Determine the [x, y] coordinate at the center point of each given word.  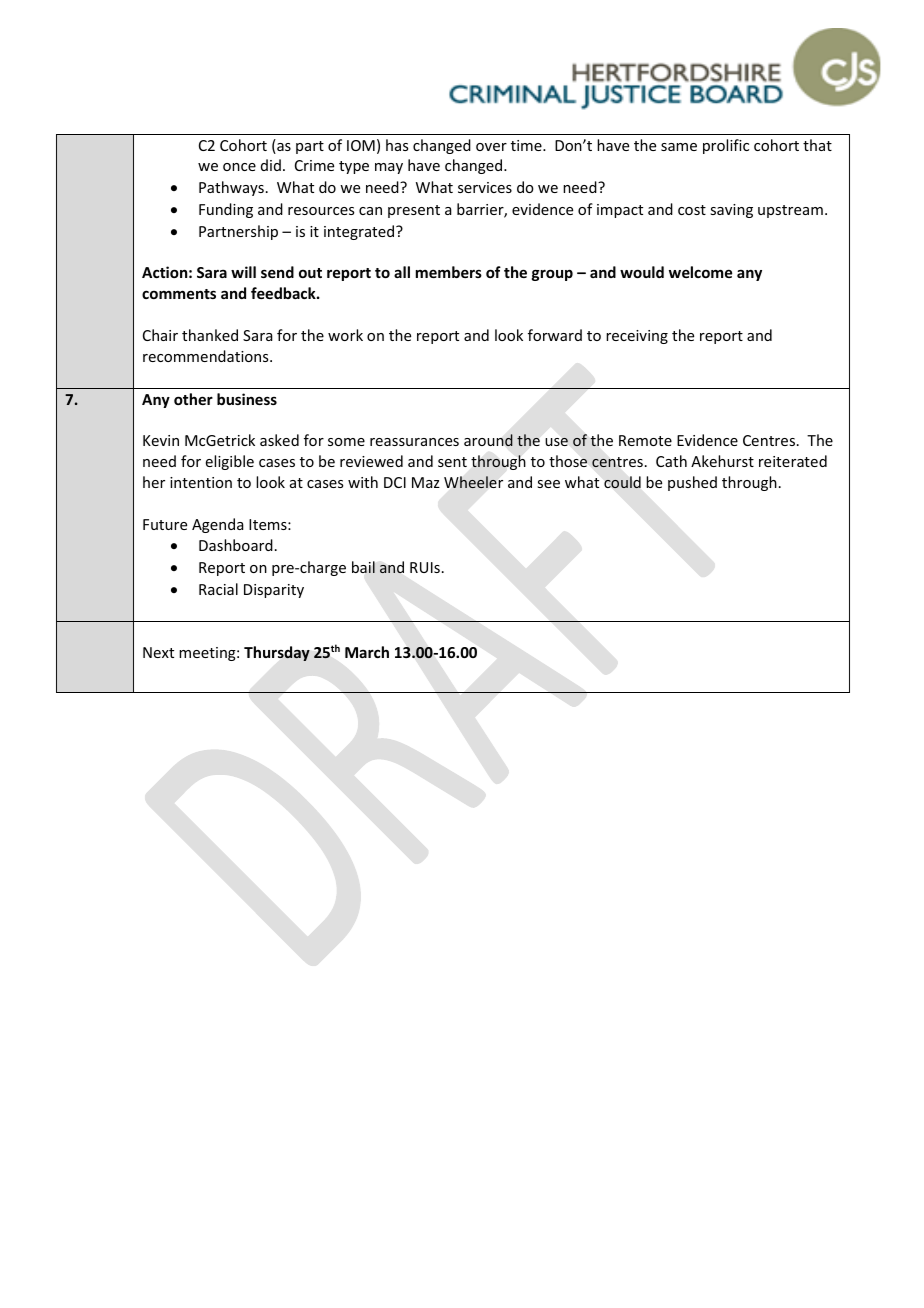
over [491, 147]
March [367, 652]
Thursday [277, 653]
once [239, 167]
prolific [726, 146]
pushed [692, 483]
